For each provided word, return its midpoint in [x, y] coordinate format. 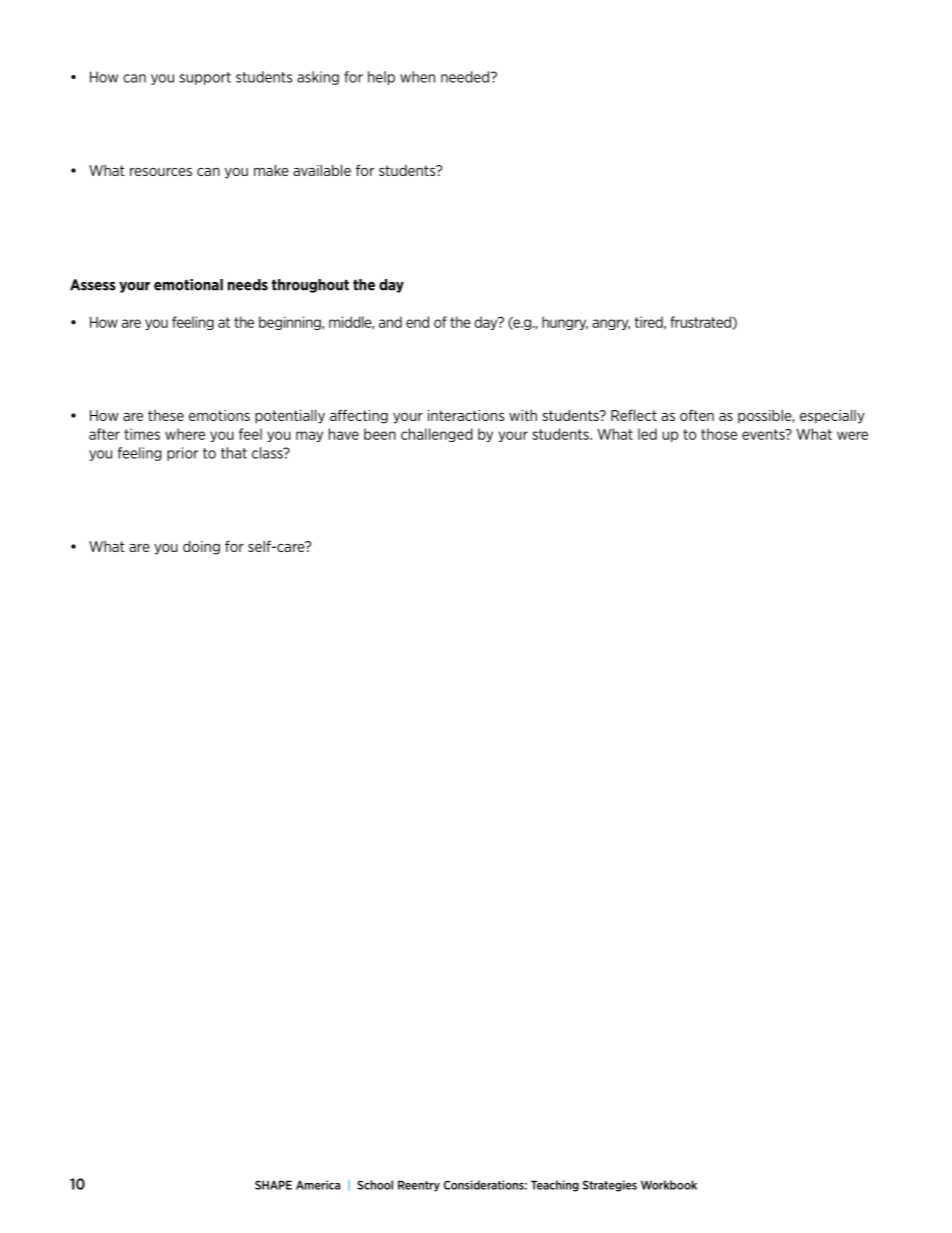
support [205, 78]
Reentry [419, 1186]
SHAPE [273, 1185]
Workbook [669, 1185]
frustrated [701, 323]
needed [465, 77]
